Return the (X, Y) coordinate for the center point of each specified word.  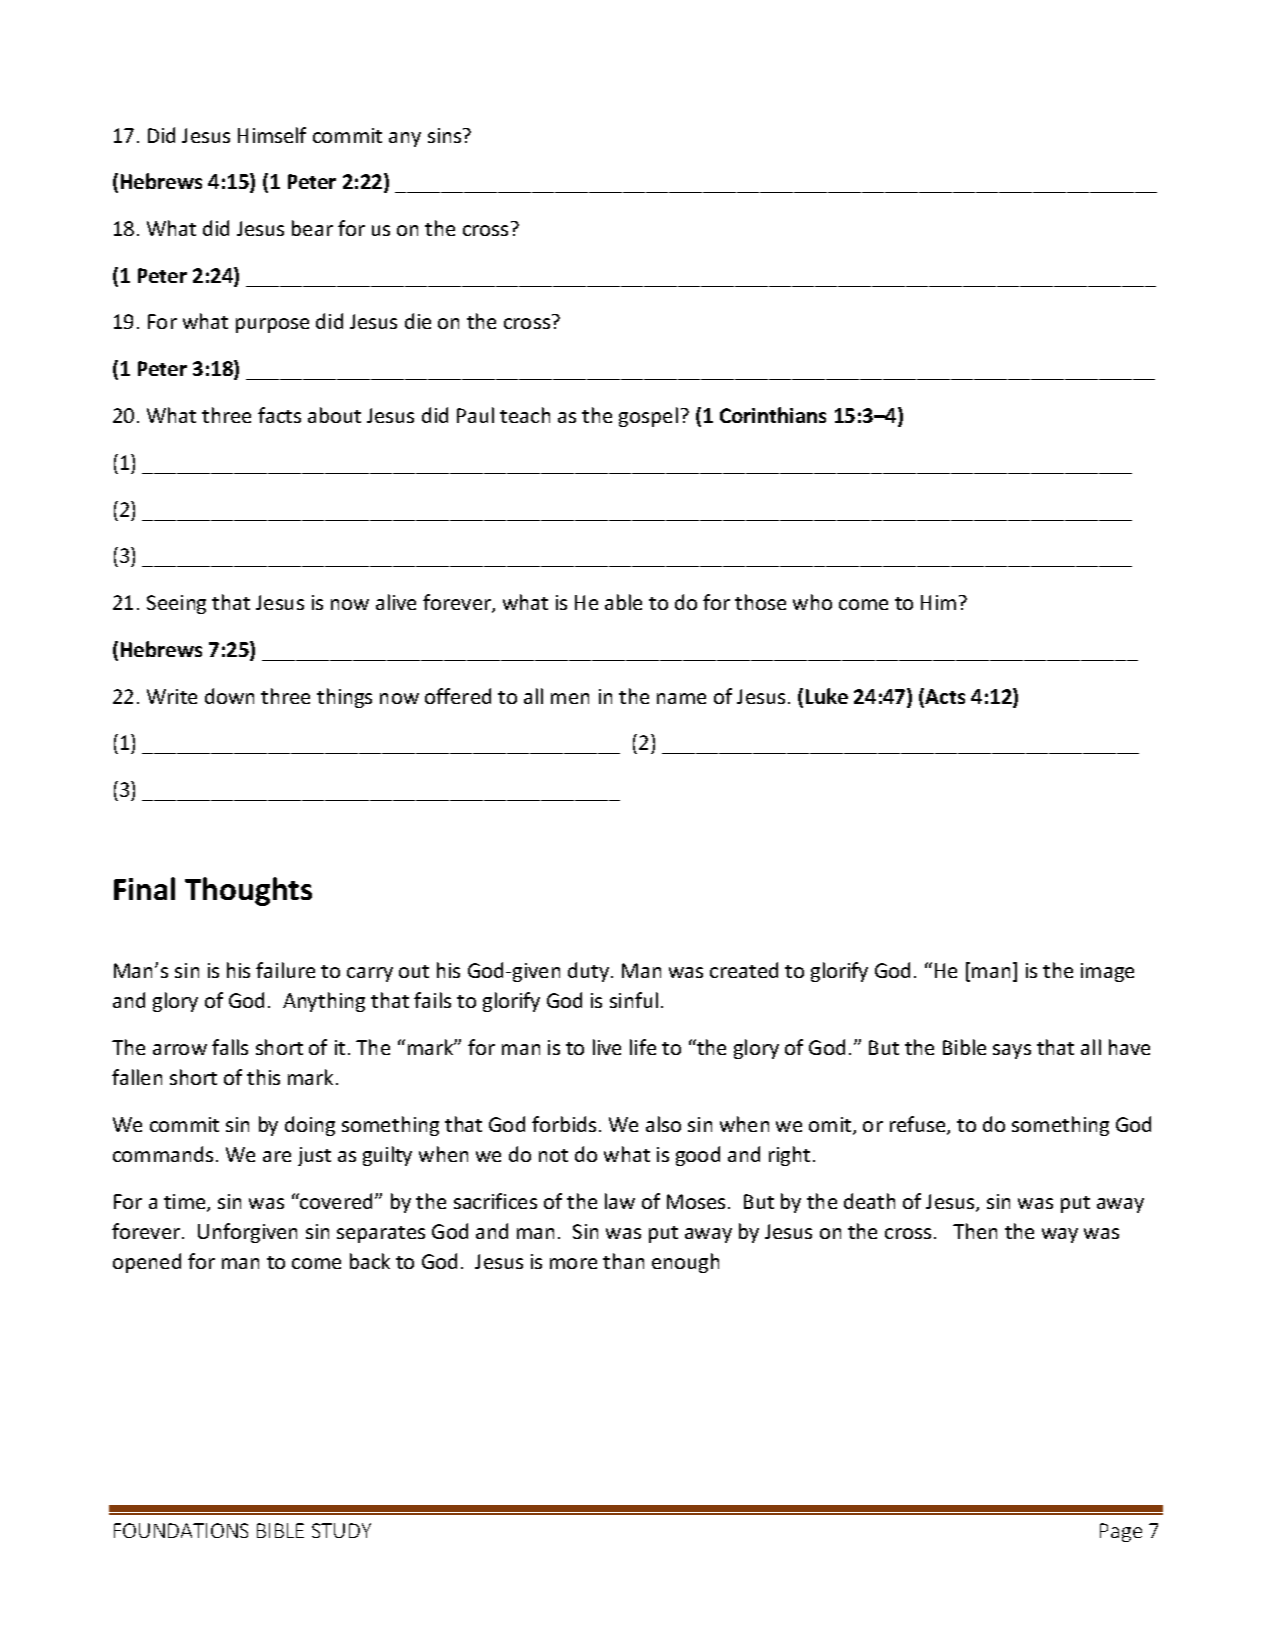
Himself (272, 135)
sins (446, 135)
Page (1121, 1532)
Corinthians (773, 415)
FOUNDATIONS (181, 1530)
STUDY (341, 1530)
